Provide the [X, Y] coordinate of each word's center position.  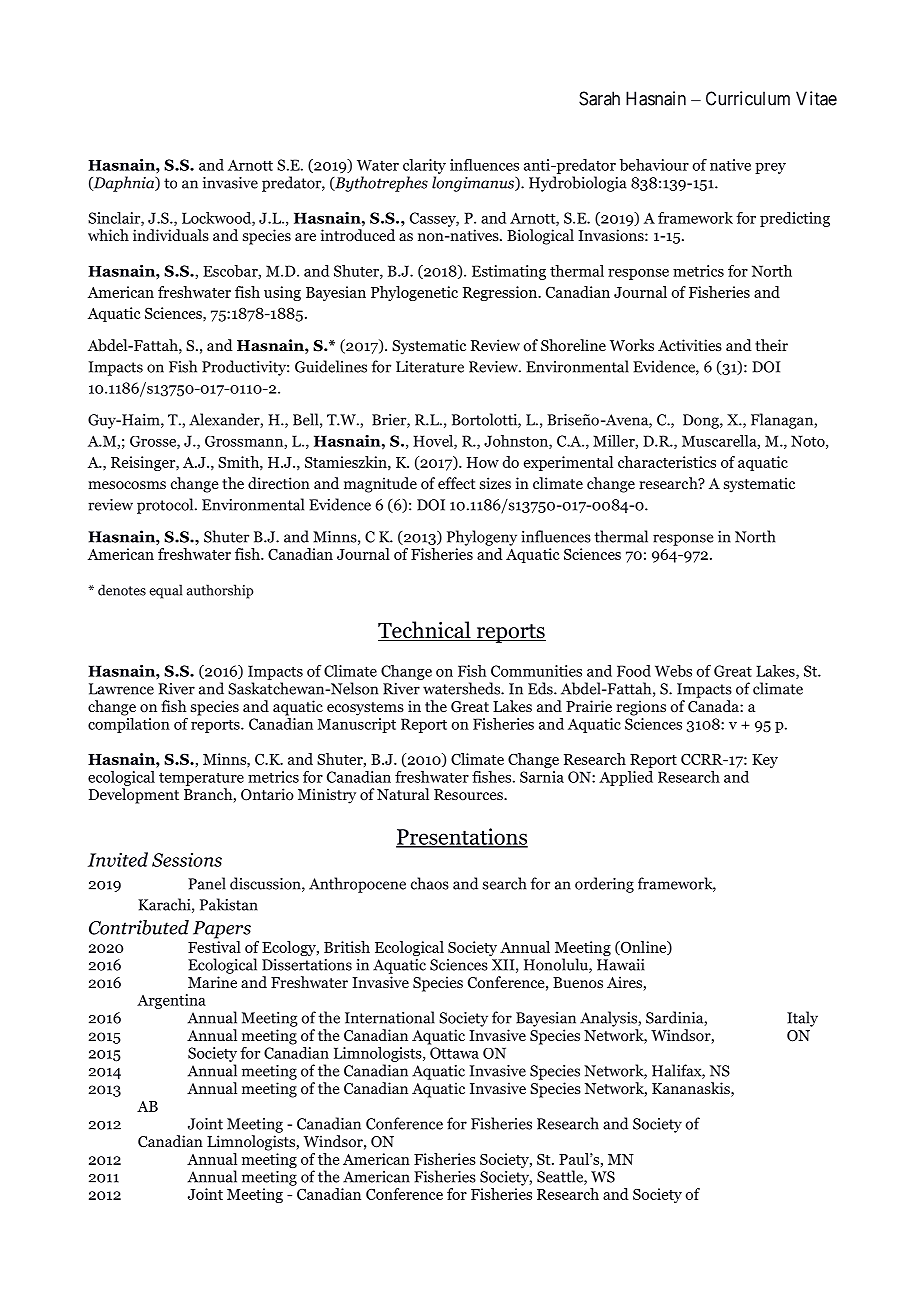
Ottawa [454, 1053]
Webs [673, 671]
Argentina [171, 1001]
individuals [171, 235]
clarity [424, 166]
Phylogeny [482, 538]
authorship [220, 591]
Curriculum [748, 98]
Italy [802, 1019]
